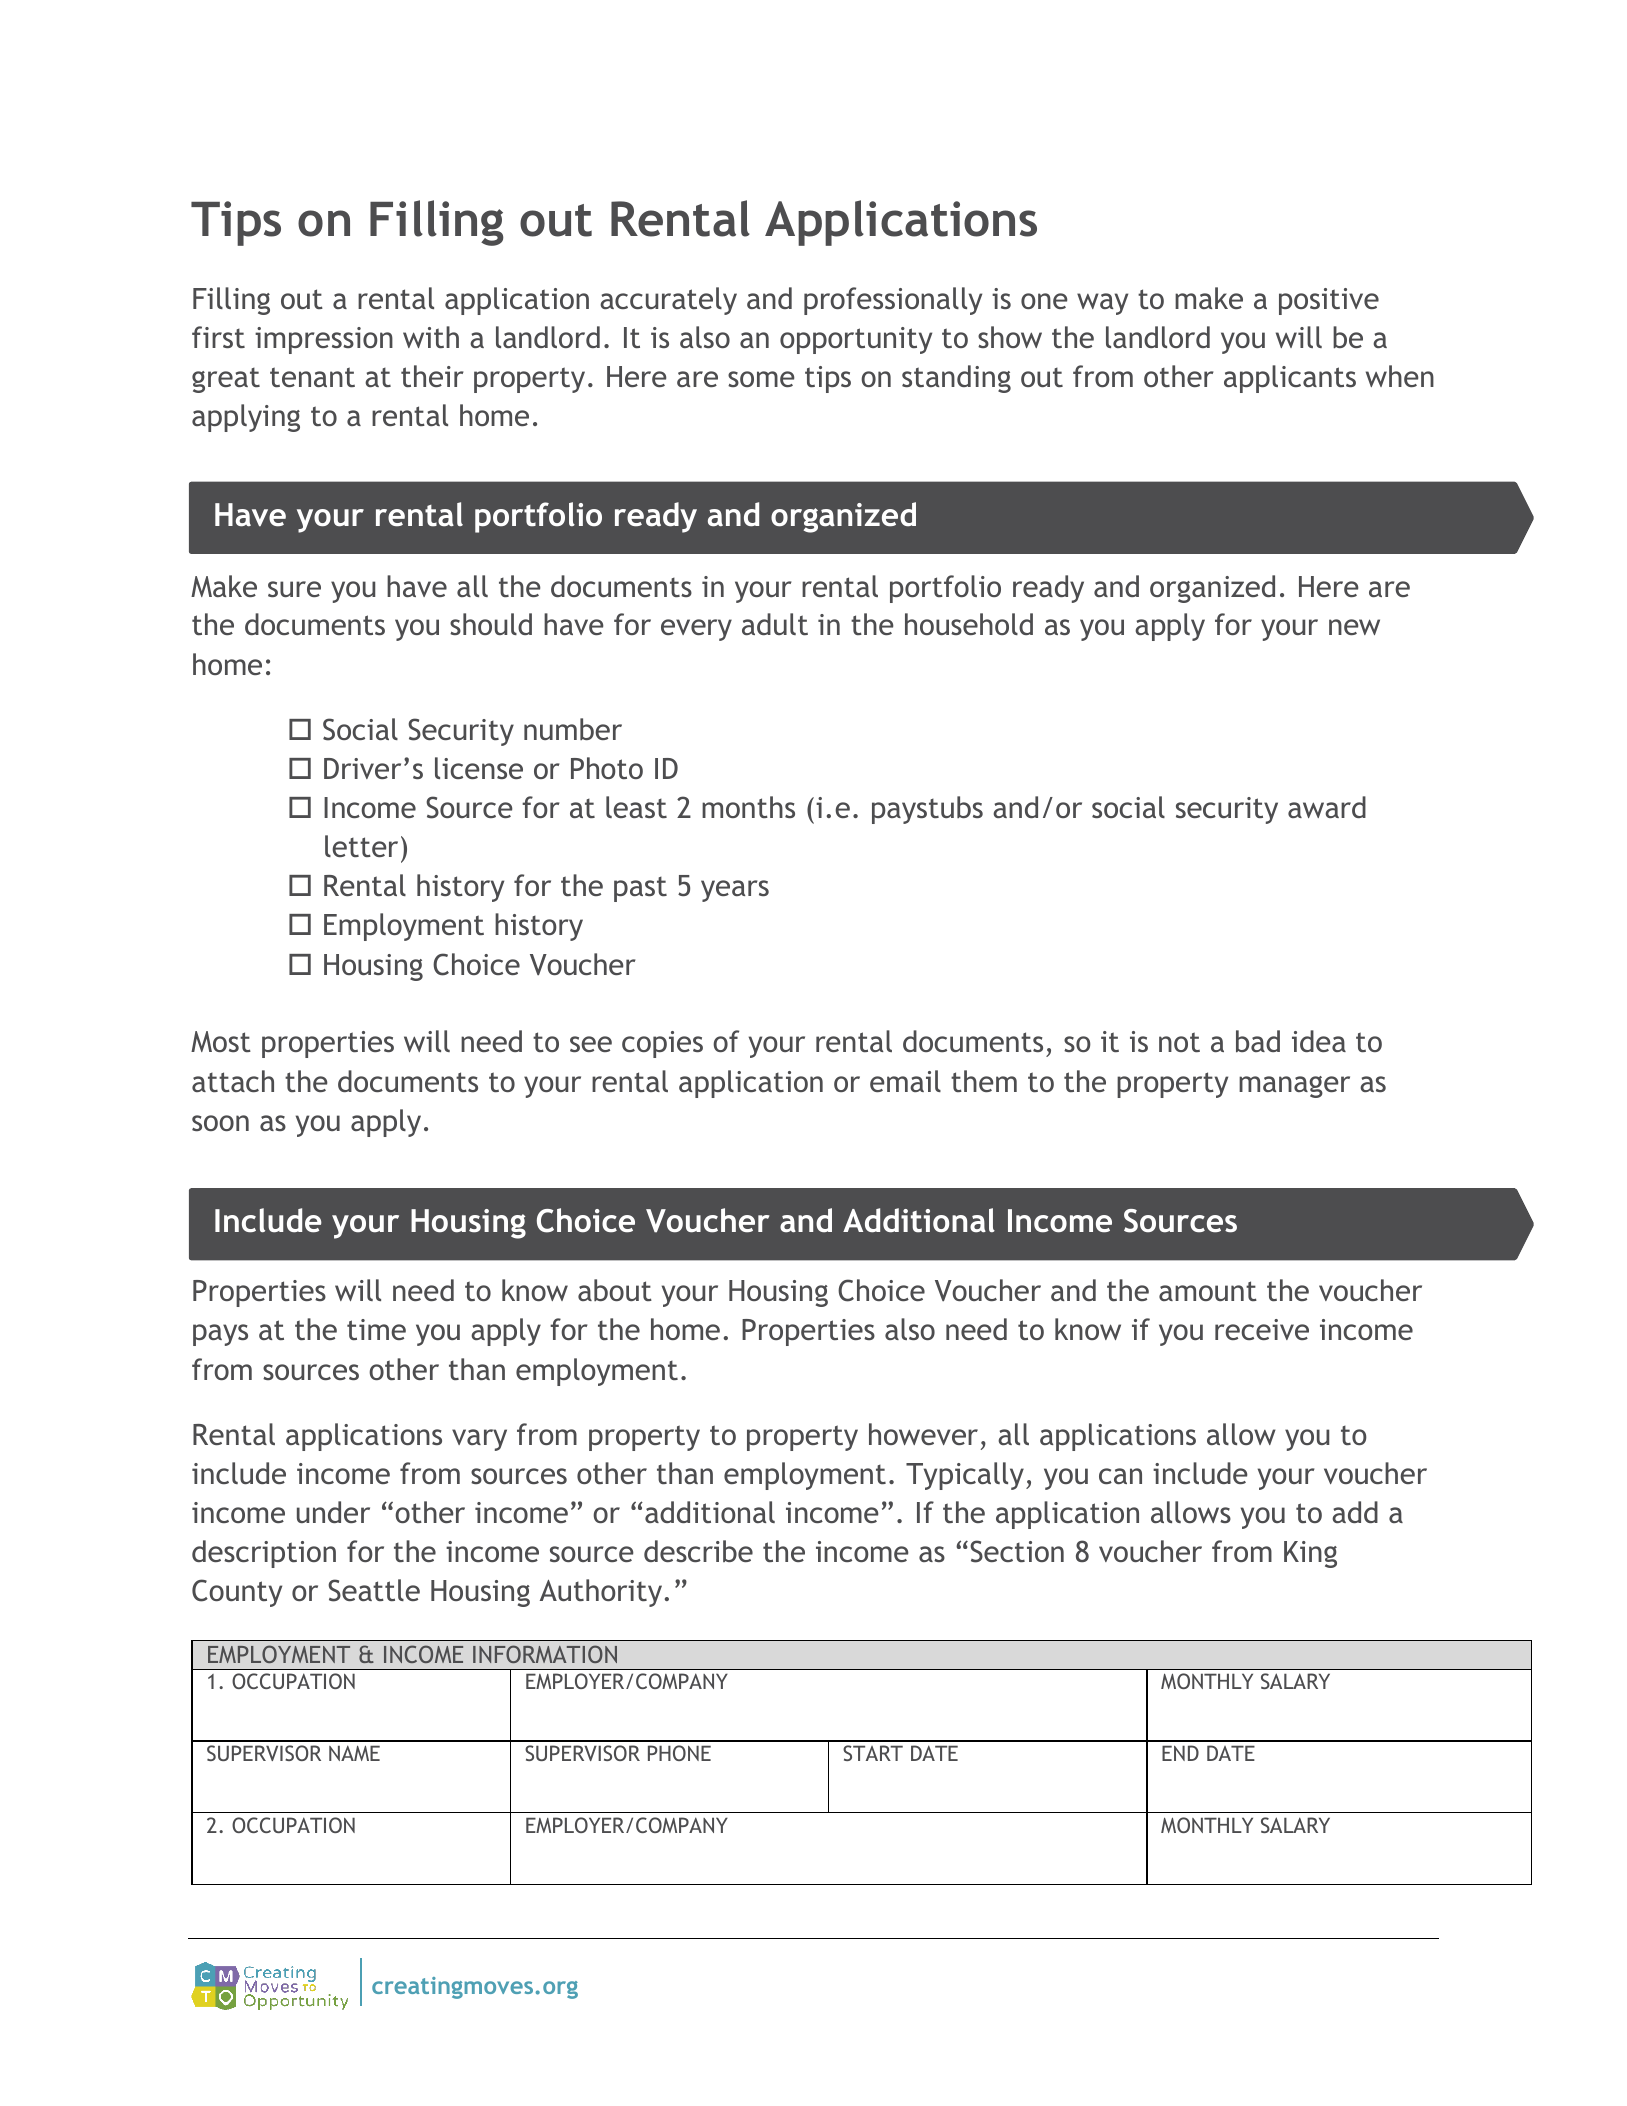 The height and width of the screenshot is (2106, 1627). I want to click on START, so click(873, 1753).
